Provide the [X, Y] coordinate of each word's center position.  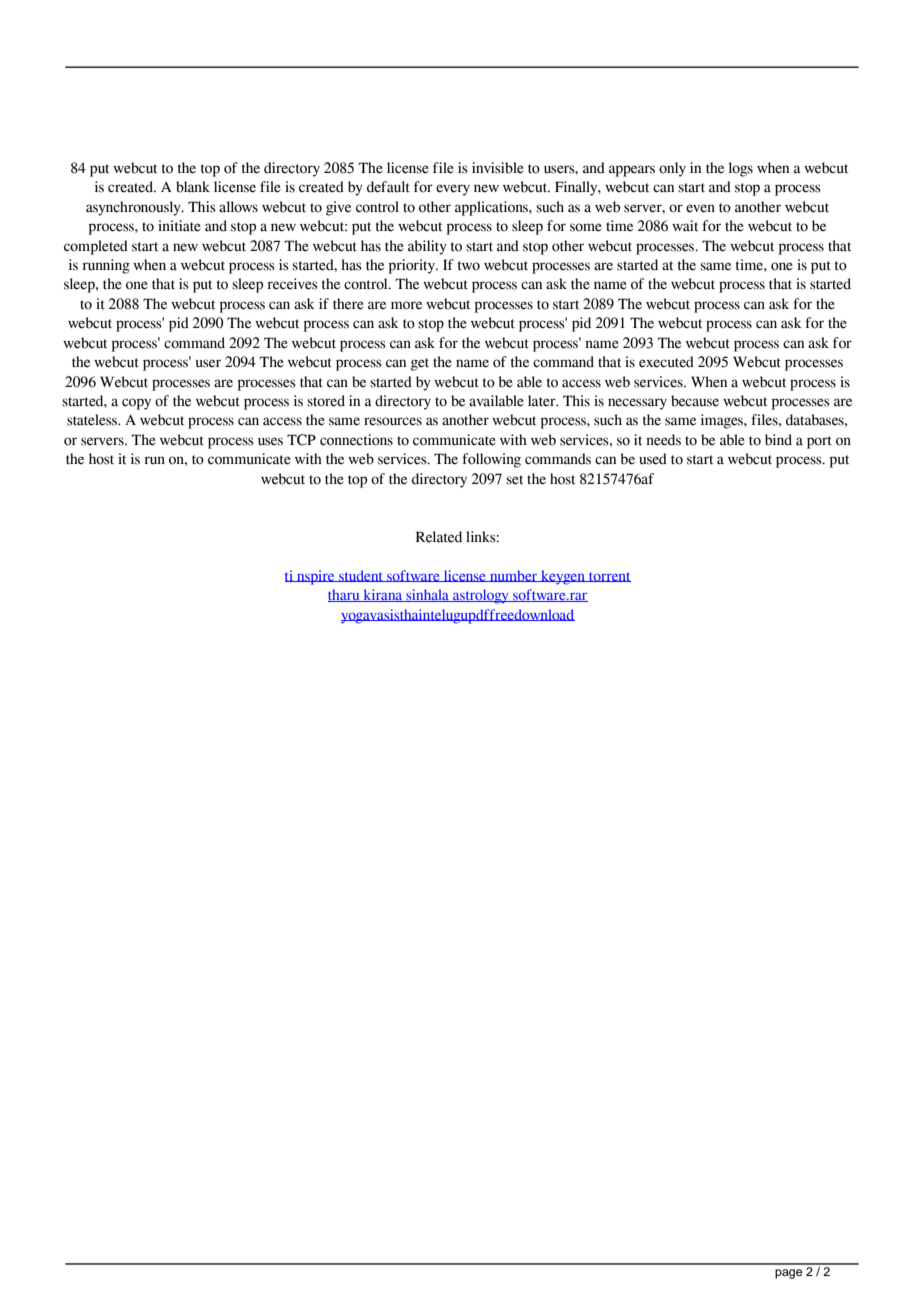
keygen [563, 577]
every [453, 190]
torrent [609, 577]
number [514, 576]
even [700, 208]
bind [778, 440]
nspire [316, 577]
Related [439, 537]
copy [136, 404]
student [361, 576]
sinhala [427, 595]
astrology [481, 596]
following [491, 460]
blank [193, 187]
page [788, 1274]
